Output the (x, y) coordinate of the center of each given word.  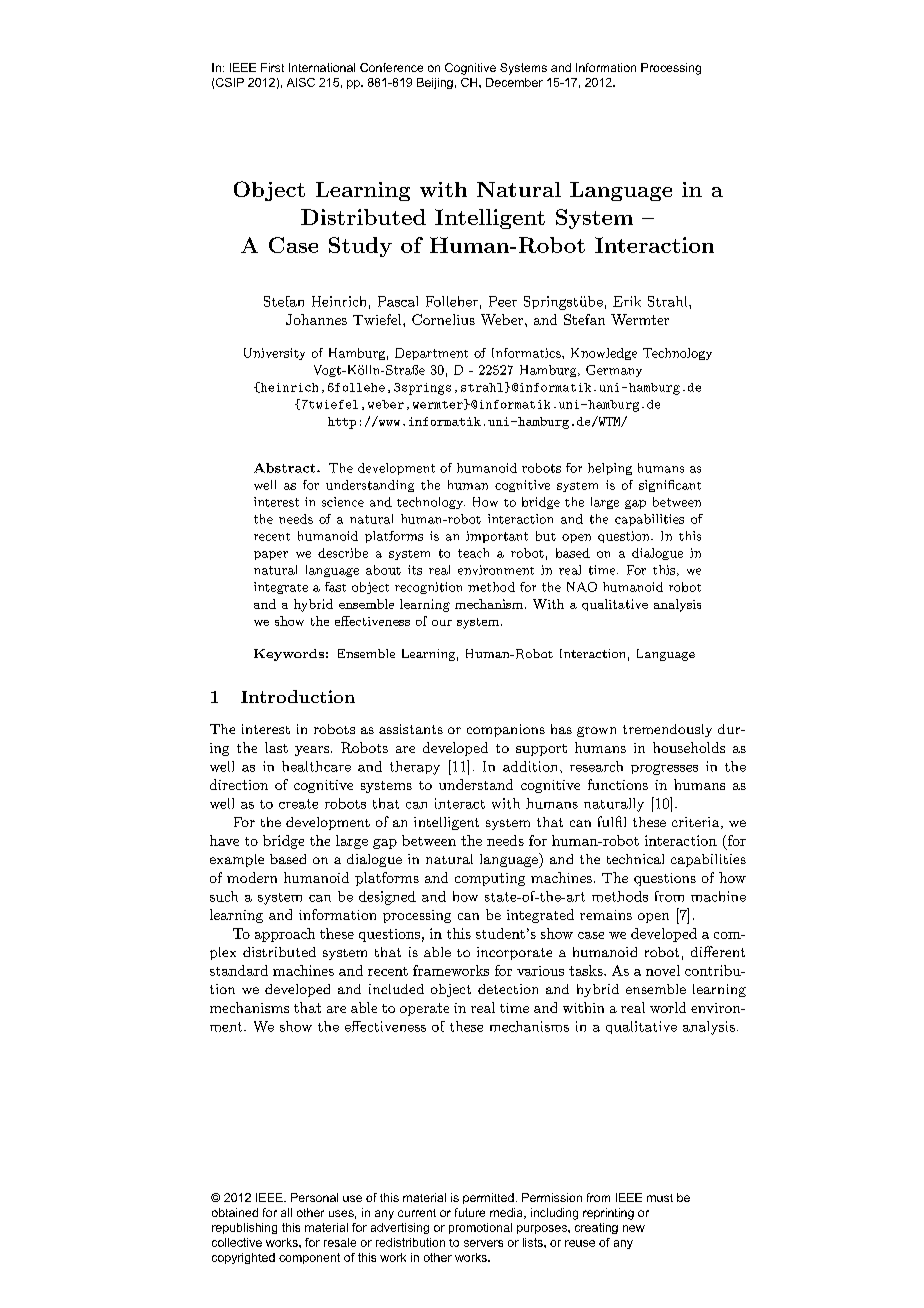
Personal (314, 1197)
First (272, 67)
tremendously (667, 730)
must (660, 1198)
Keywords (289, 655)
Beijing (435, 83)
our (442, 623)
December (514, 82)
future (470, 1212)
